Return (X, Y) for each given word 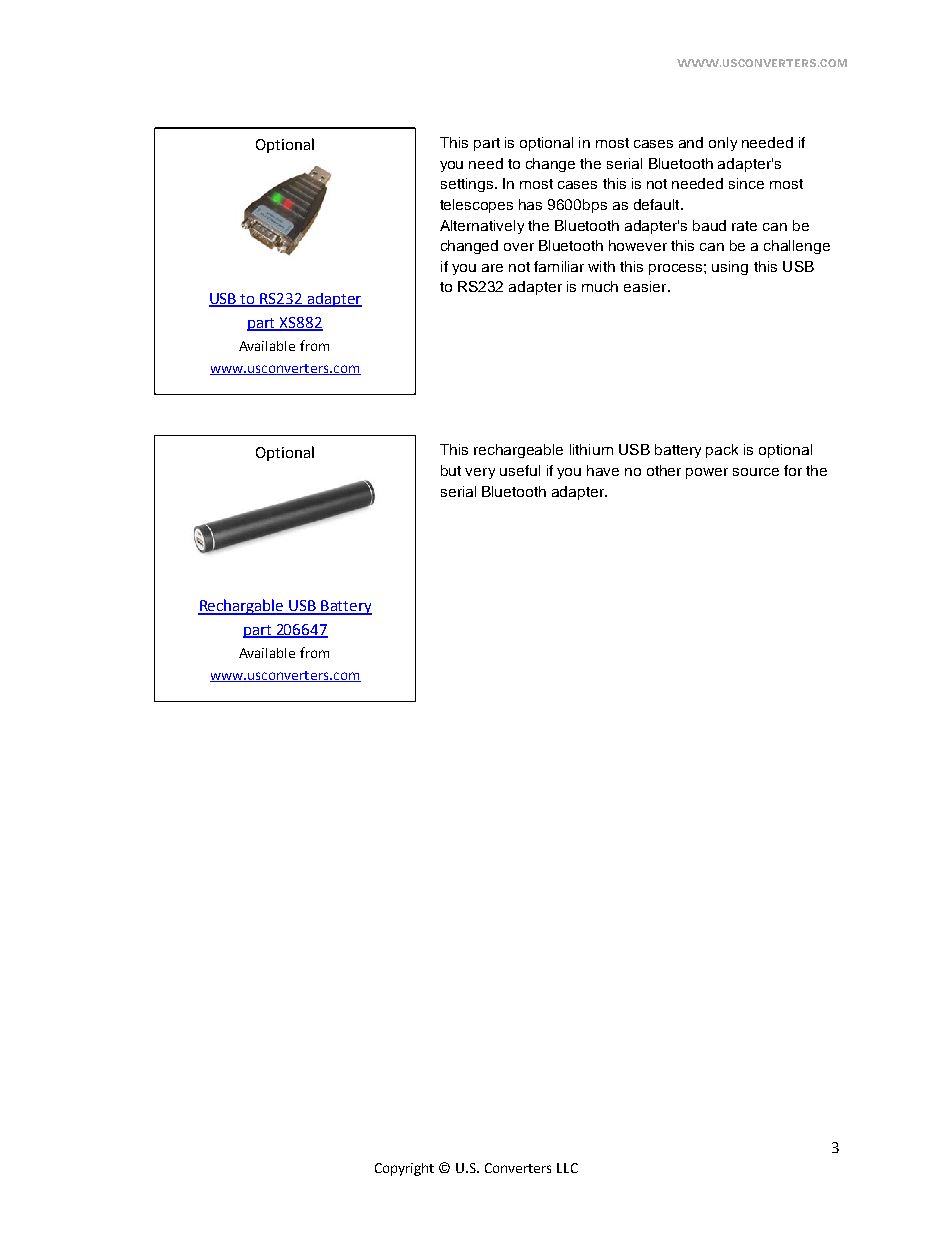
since (746, 183)
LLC (567, 1168)
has (530, 204)
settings (468, 185)
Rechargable (242, 607)
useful (520, 470)
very (480, 473)
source (756, 472)
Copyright (404, 1169)
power (707, 473)
